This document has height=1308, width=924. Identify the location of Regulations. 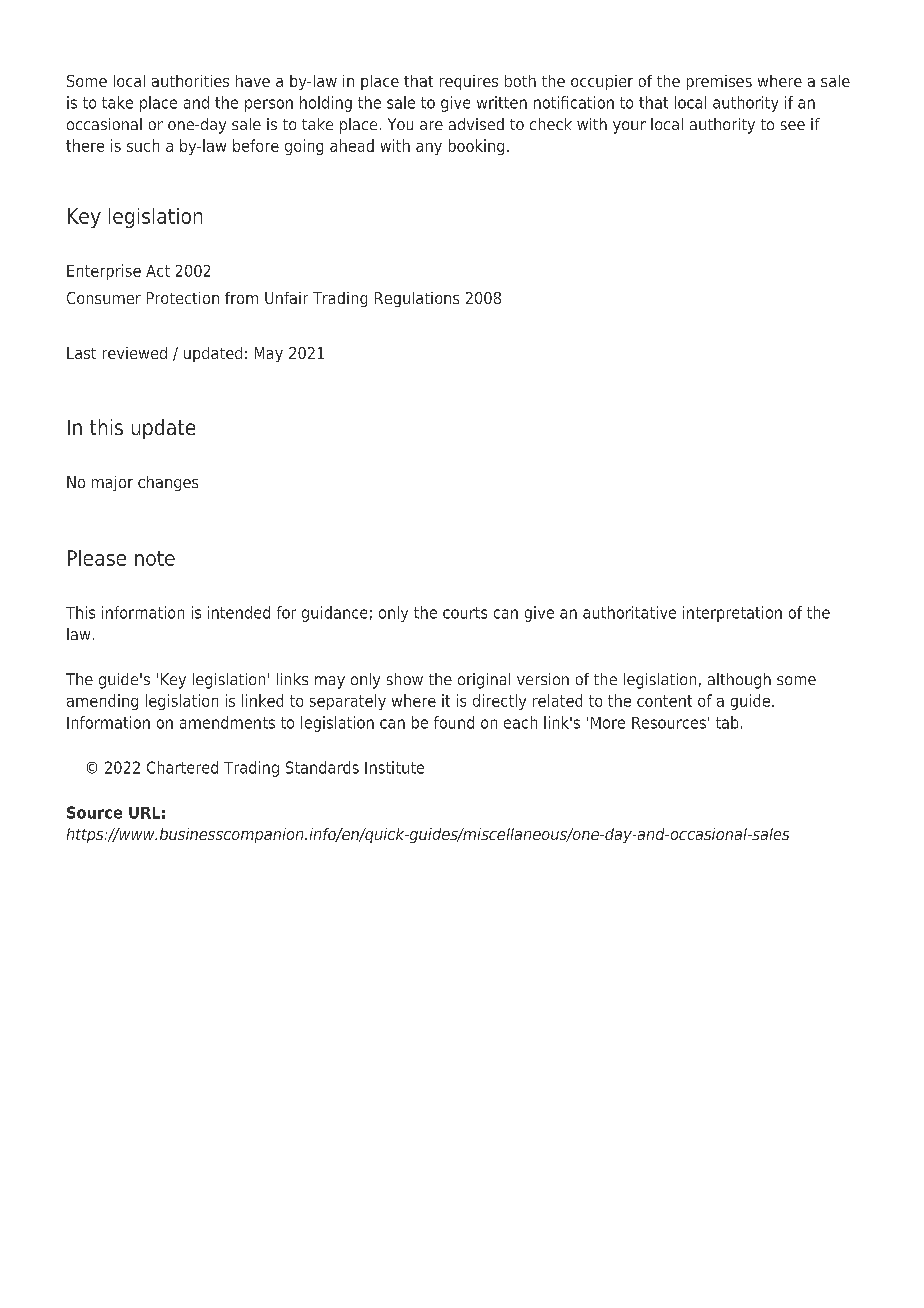
(417, 299).
